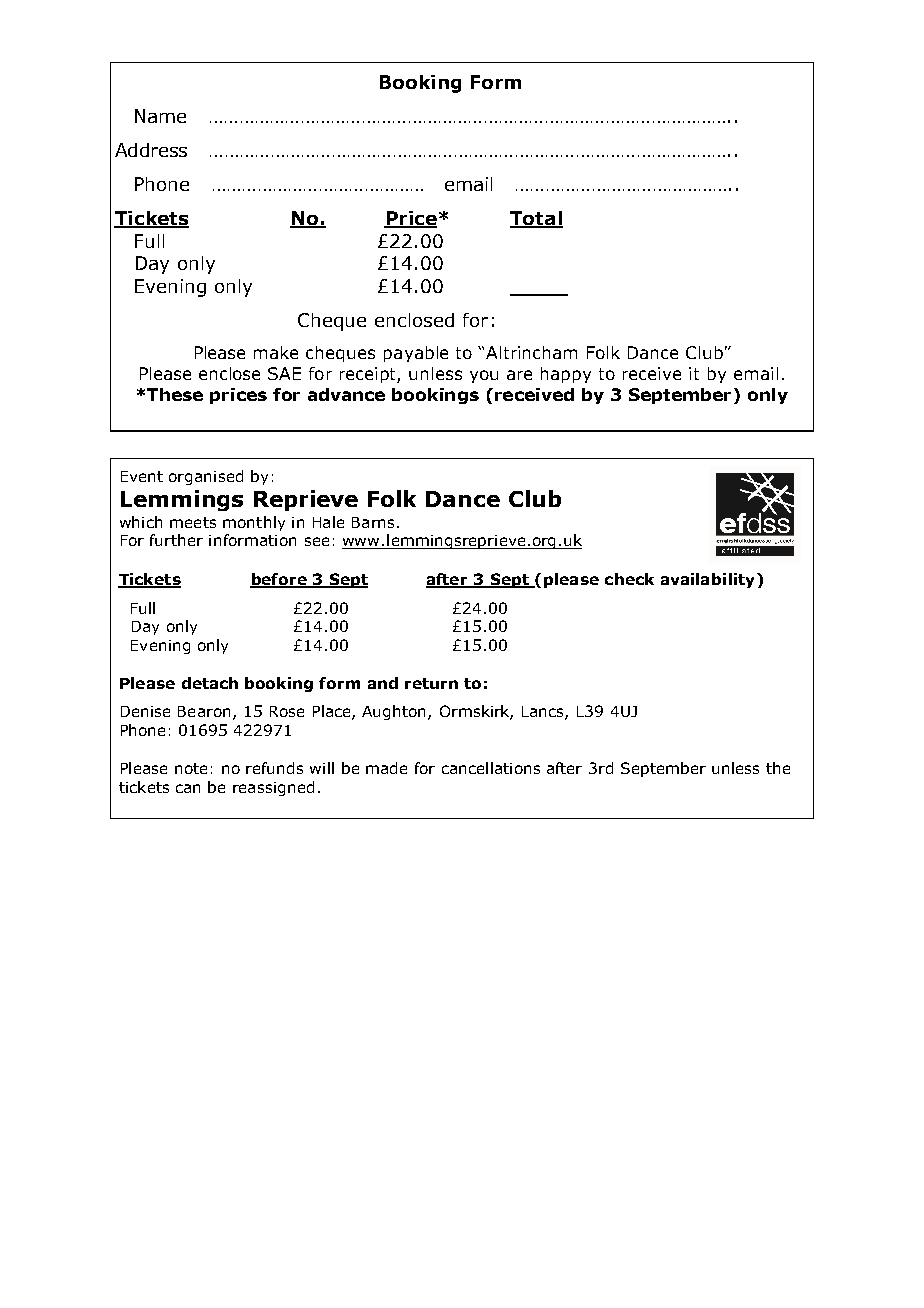 Image resolution: width=924 pixels, height=1308 pixels. Describe the element at coordinates (416, 354) in the document. I see `payable` at that location.
